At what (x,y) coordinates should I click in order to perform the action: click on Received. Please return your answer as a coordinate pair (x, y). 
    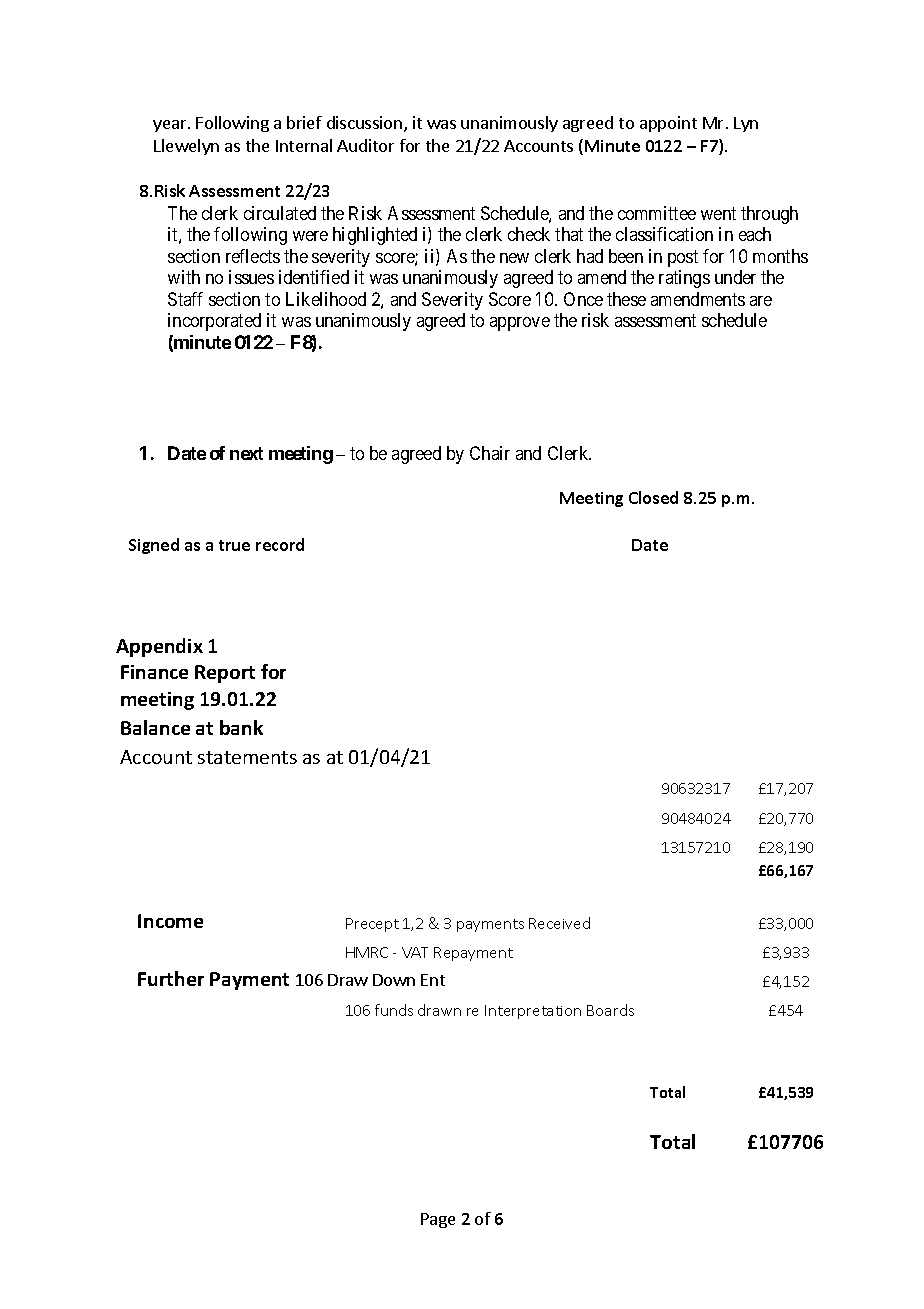
    Looking at the image, I should click on (559, 923).
